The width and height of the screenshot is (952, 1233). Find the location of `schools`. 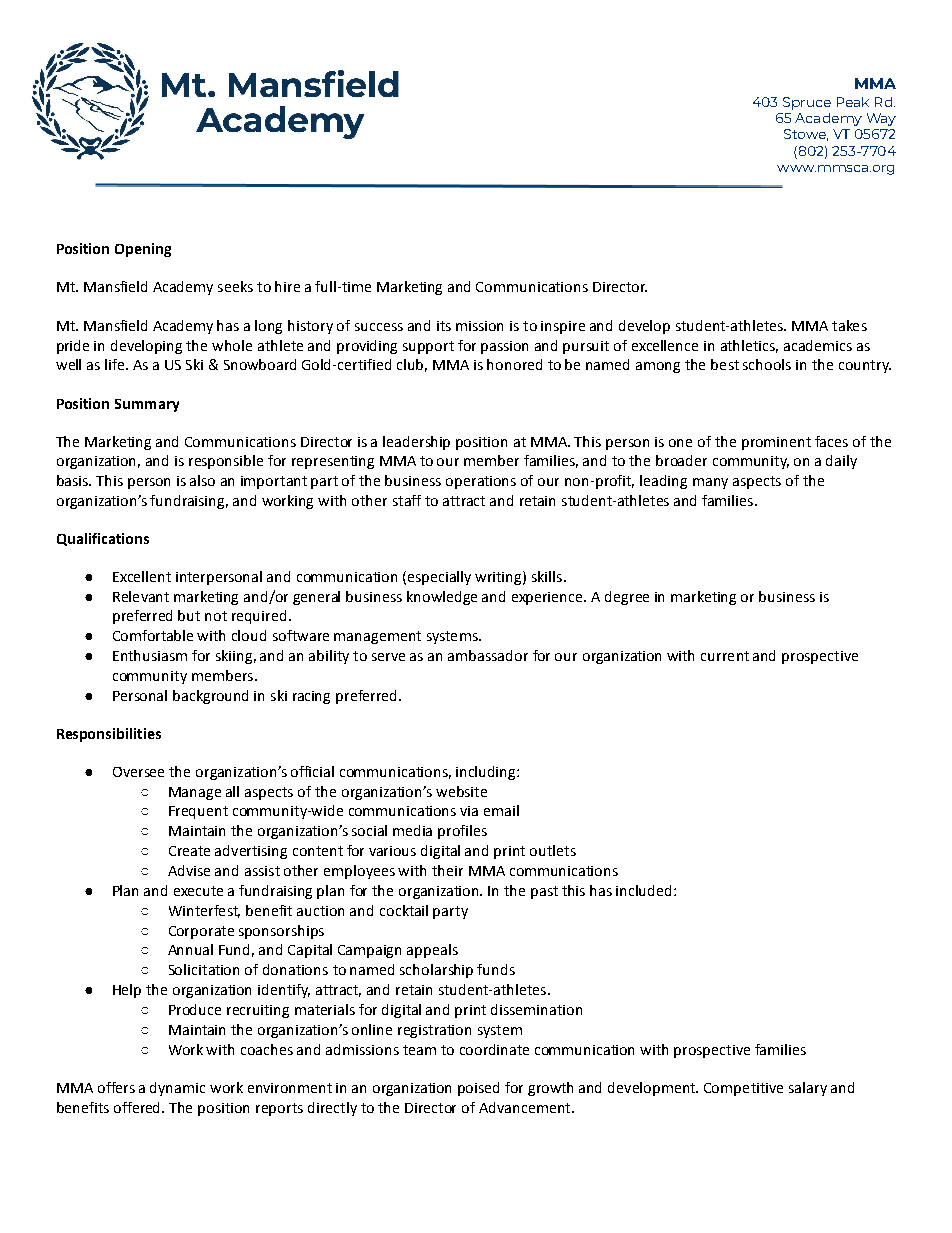

schools is located at coordinates (767, 364).
